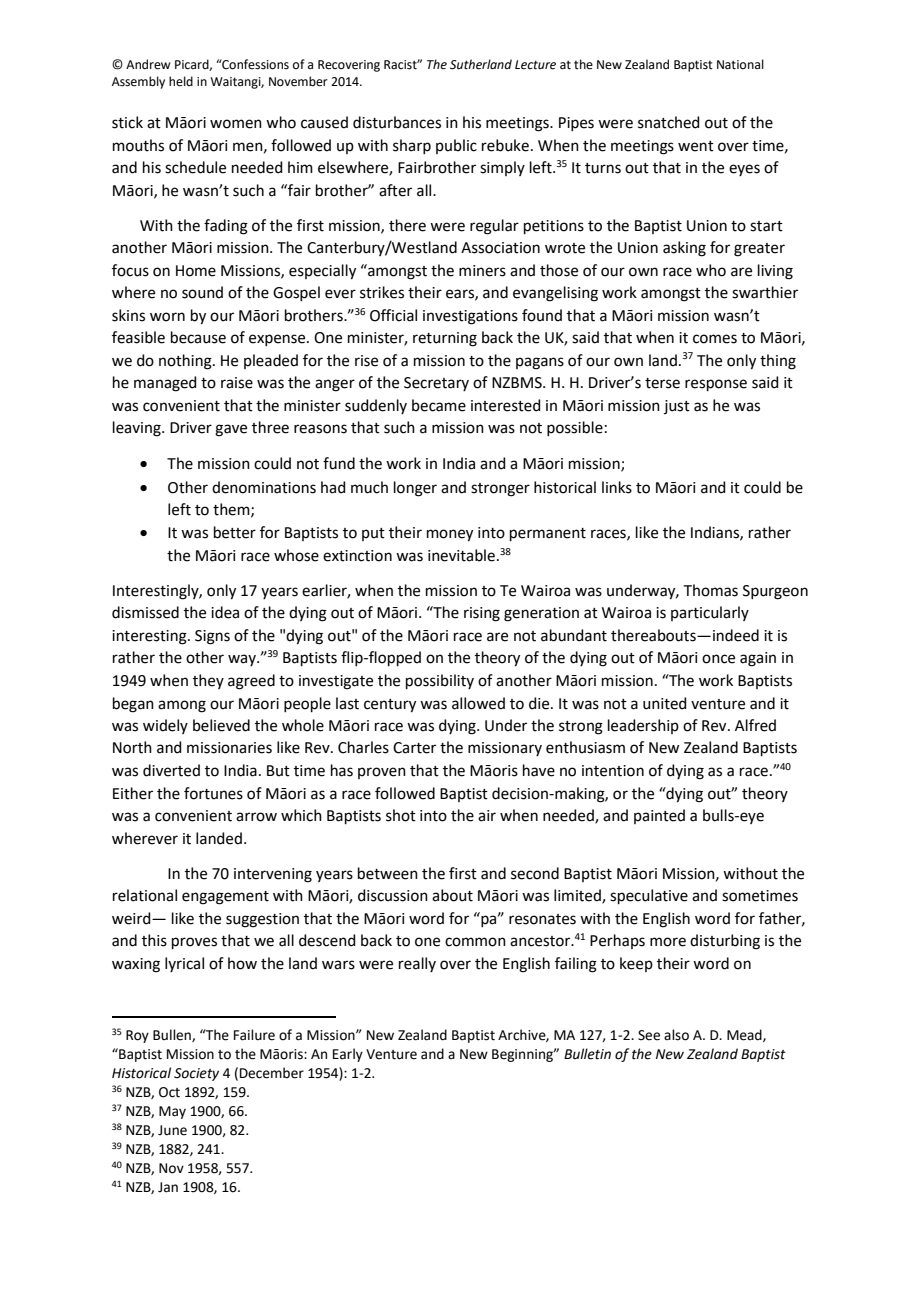 This document has width=924, height=1308. Describe the element at coordinates (482, 614) in the document. I see `rising` at that location.
